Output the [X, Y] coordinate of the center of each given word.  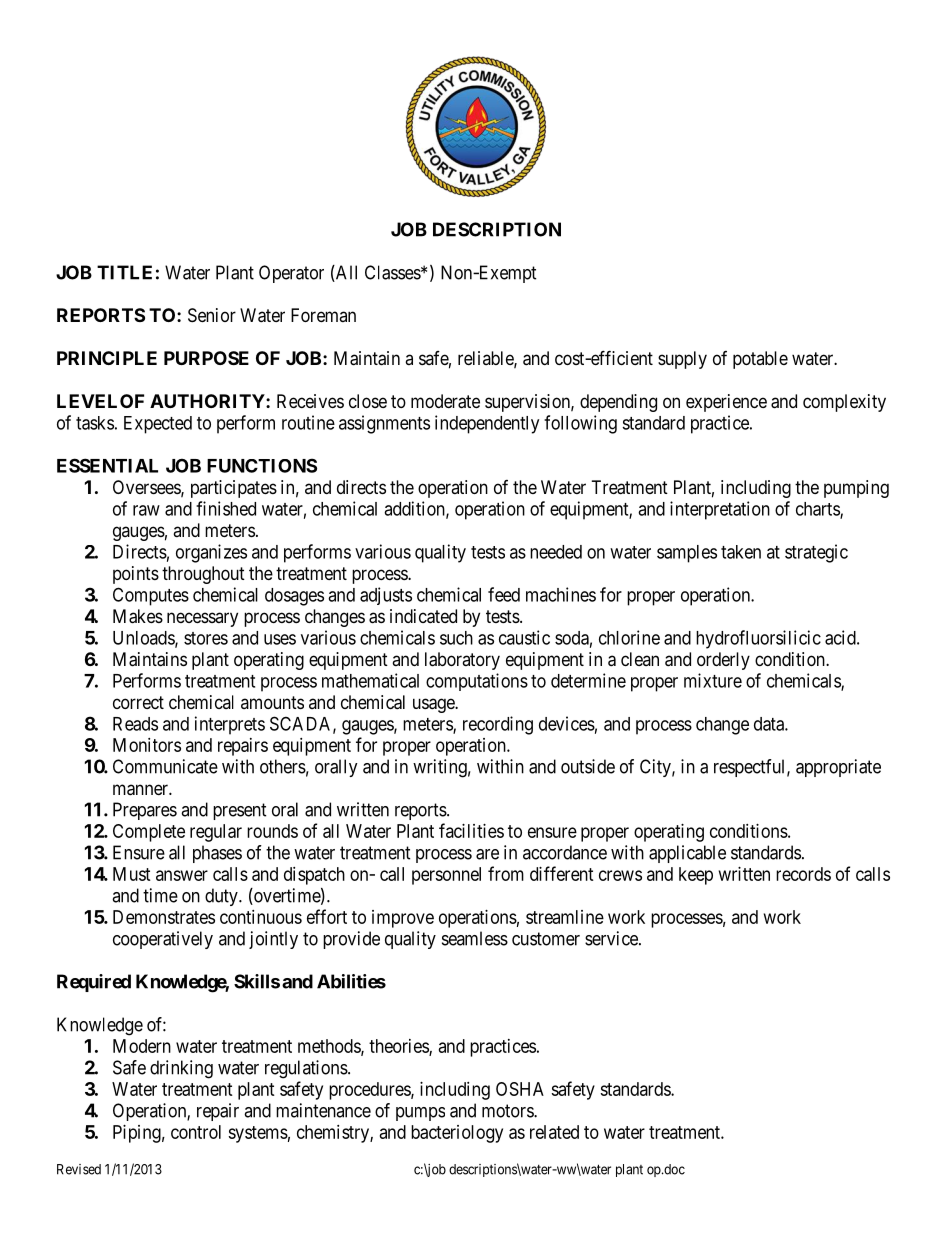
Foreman [323, 315]
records [803, 874]
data [770, 724]
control [196, 1132]
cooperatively [163, 940]
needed [556, 552]
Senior [212, 315]
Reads [135, 724]
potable [760, 360]
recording [498, 725]
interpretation [720, 510]
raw [146, 510]
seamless [475, 938]
